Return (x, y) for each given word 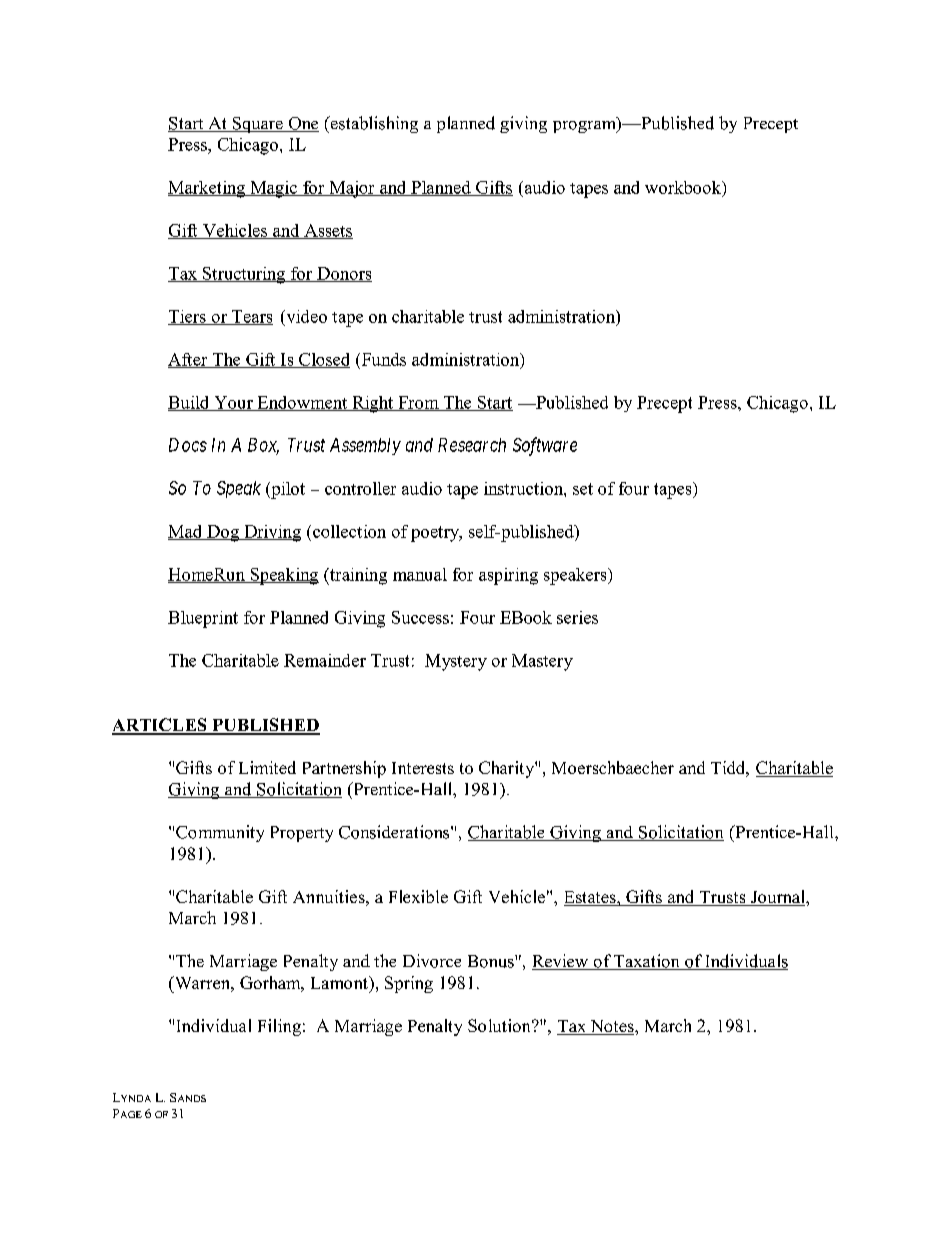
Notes (612, 1027)
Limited (267, 767)
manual (420, 574)
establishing (373, 124)
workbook (684, 188)
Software (545, 446)
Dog (223, 533)
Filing (279, 1027)
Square (257, 125)
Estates (591, 898)
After (189, 360)
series (577, 617)
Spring (409, 984)
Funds (382, 359)
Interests (423, 768)
